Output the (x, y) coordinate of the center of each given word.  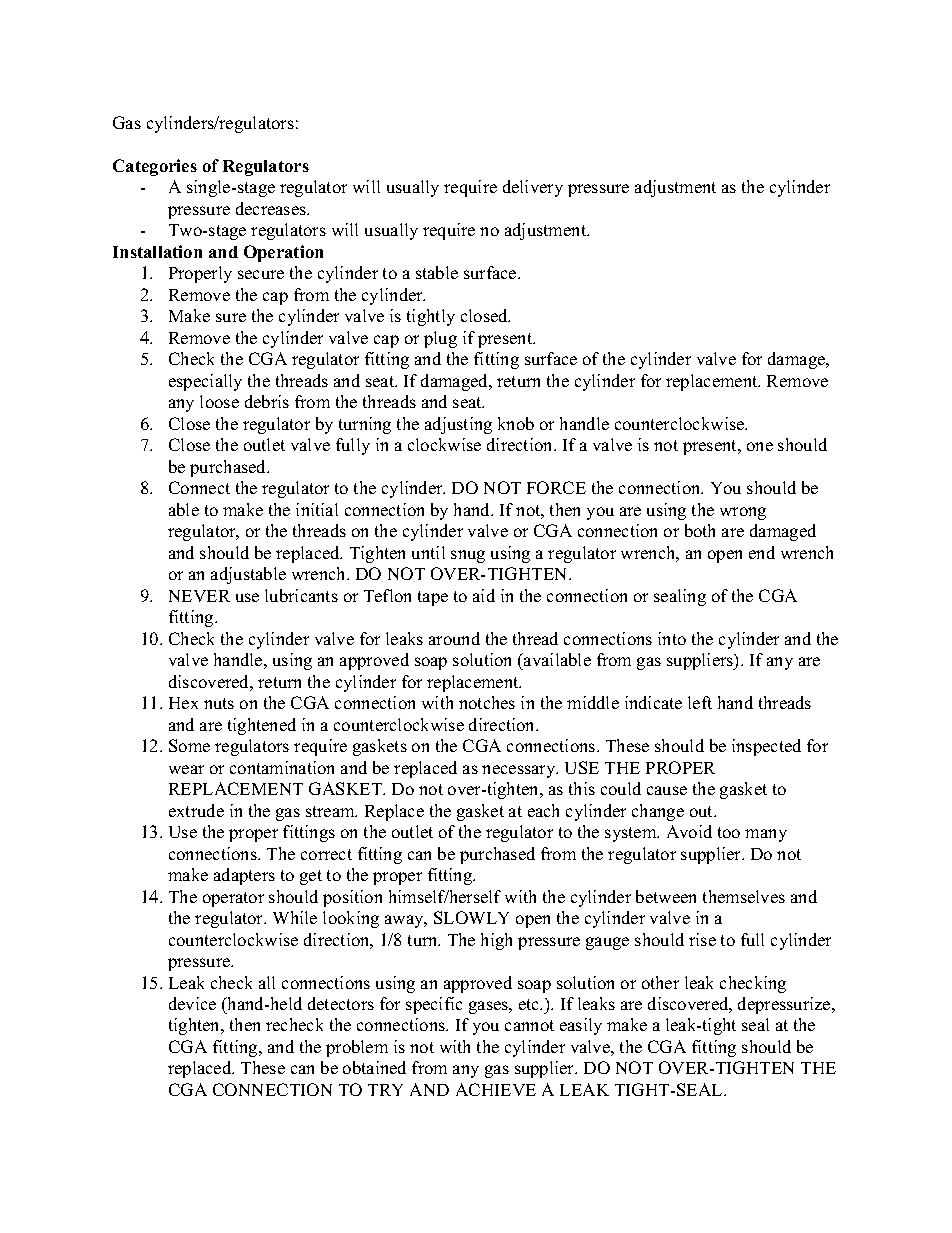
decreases (272, 208)
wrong (743, 513)
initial (317, 509)
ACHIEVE (496, 1089)
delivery (533, 188)
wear (186, 769)
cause (667, 790)
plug (440, 339)
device (192, 1003)
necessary (520, 771)
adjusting (458, 425)
